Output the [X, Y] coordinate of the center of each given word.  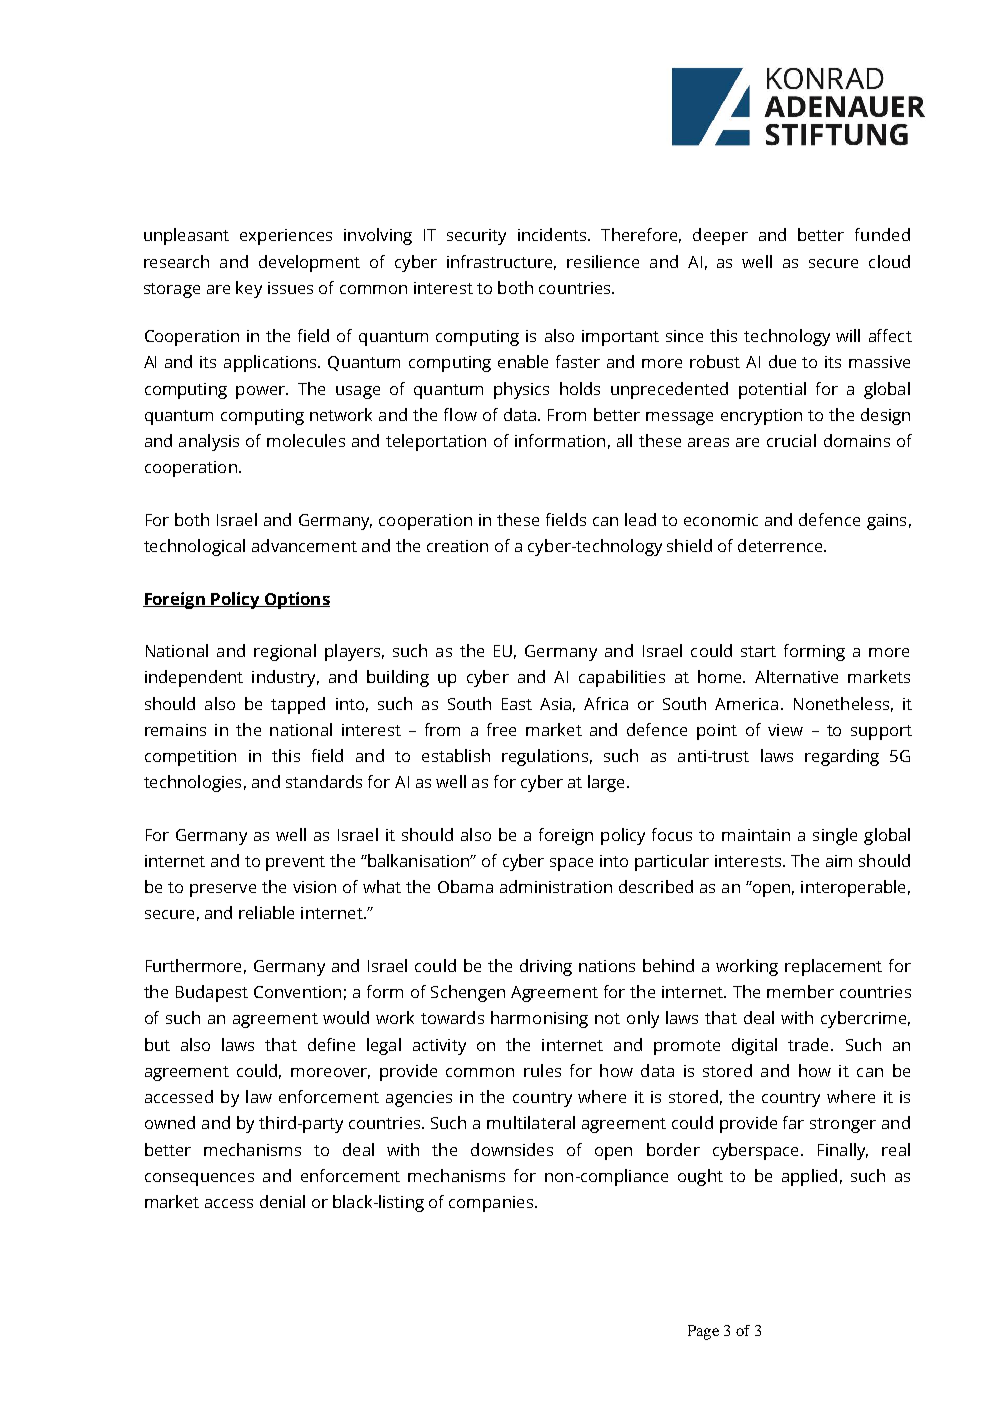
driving [546, 967]
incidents [553, 234]
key [249, 289]
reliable [266, 912]
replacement [833, 967]
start [758, 651]
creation [457, 546]
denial [282, 1201]
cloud [889, 261]
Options [296, 600]
